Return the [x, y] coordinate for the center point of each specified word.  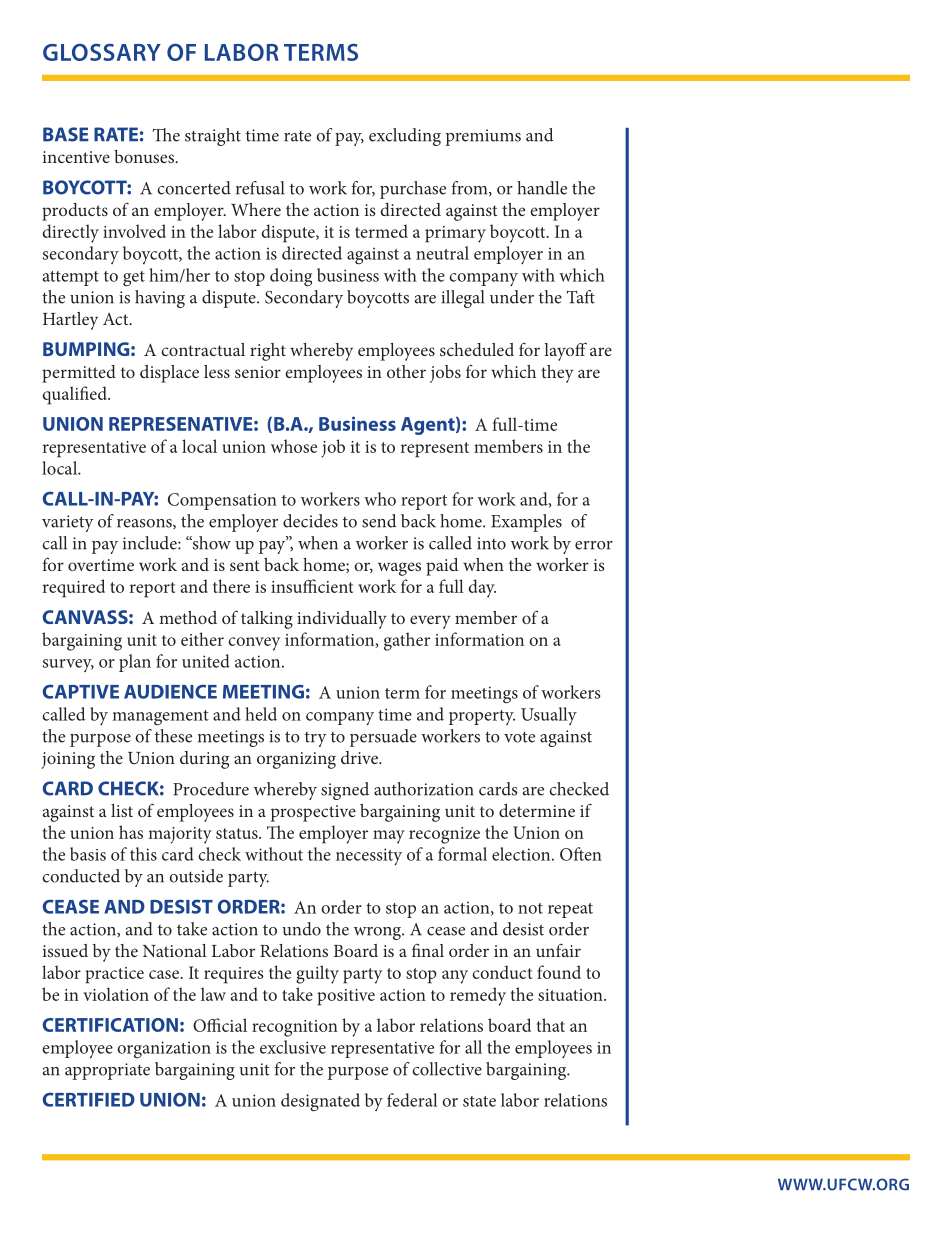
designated [320, 1102]
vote [519, 737]
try [316, 739]
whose [294, 446]
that [551, 1025]
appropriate [107, 1071]
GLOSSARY [102, 52]
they [557, 374]
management [160, 718]
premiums [483, 137]
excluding [405, 137]
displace [169, 374]
